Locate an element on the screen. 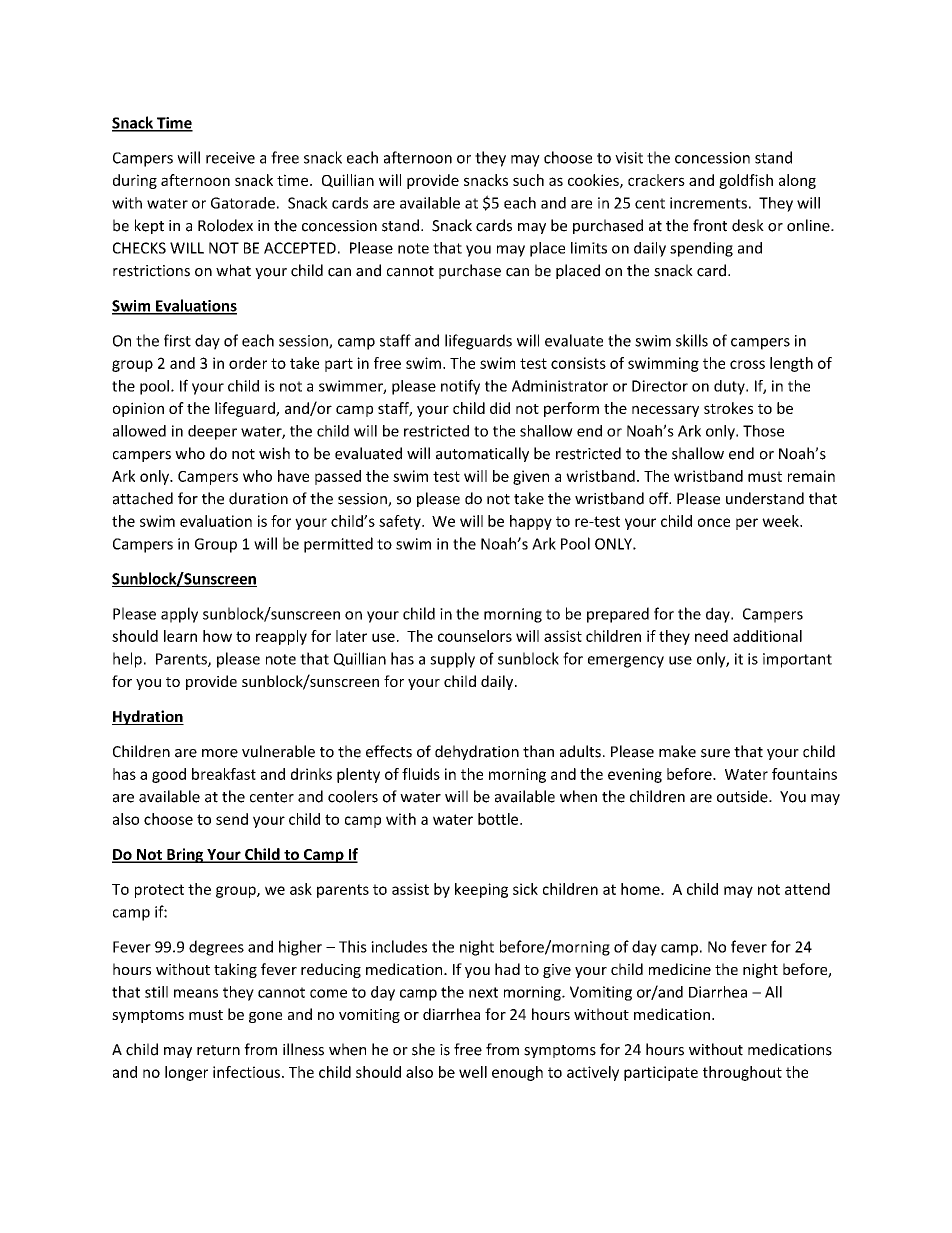  throughout is located at coordinates (742, 1073).
